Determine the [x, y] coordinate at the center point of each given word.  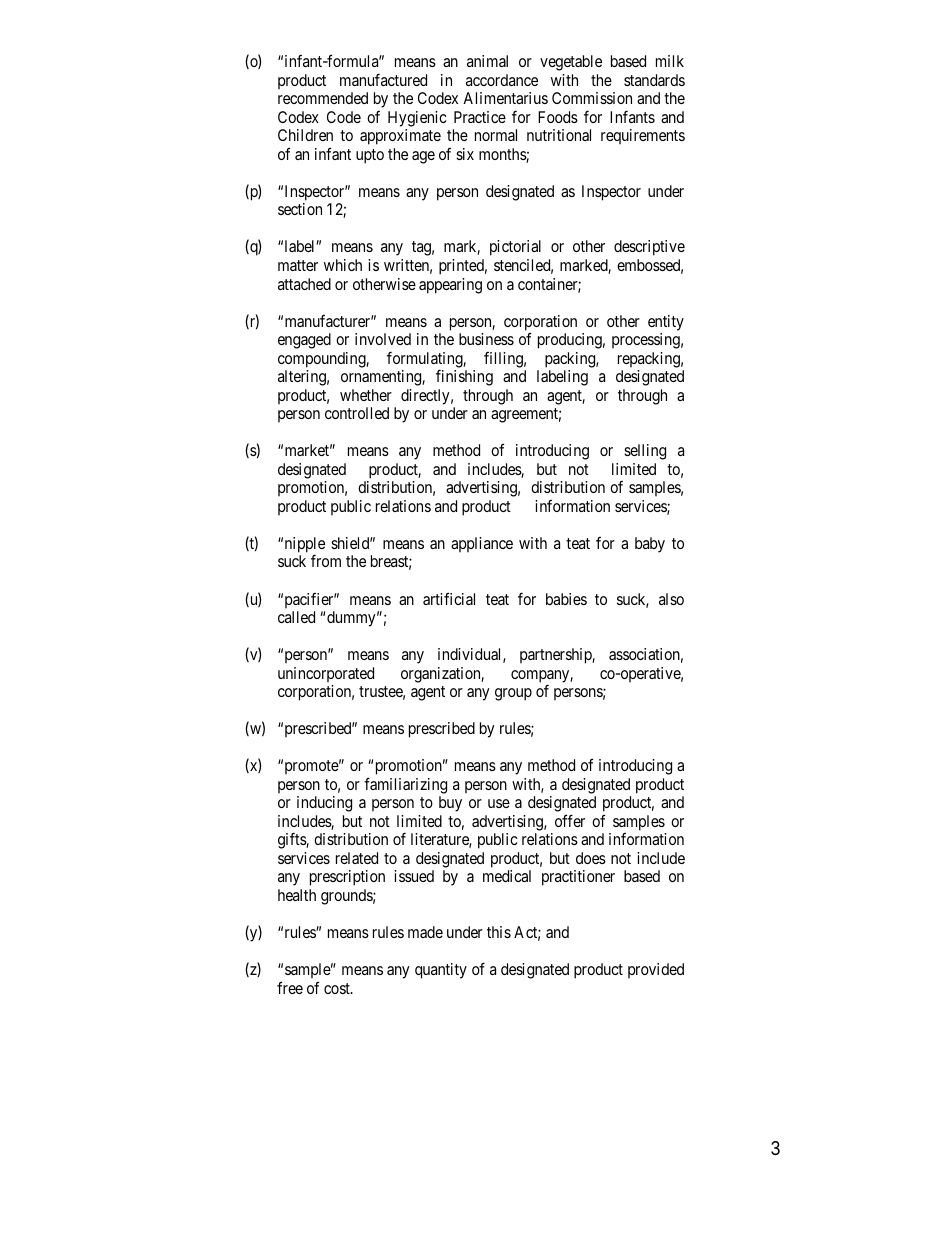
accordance [502, 80]
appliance [482, 544]
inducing [324, 804]
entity [666, 323]
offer [570, 820]
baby [650, 545]
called [296, 617]
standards [654, 80]
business [486, 339]
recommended [323, 98]
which [343, 265]
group [513, 694]
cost [338, 988]
